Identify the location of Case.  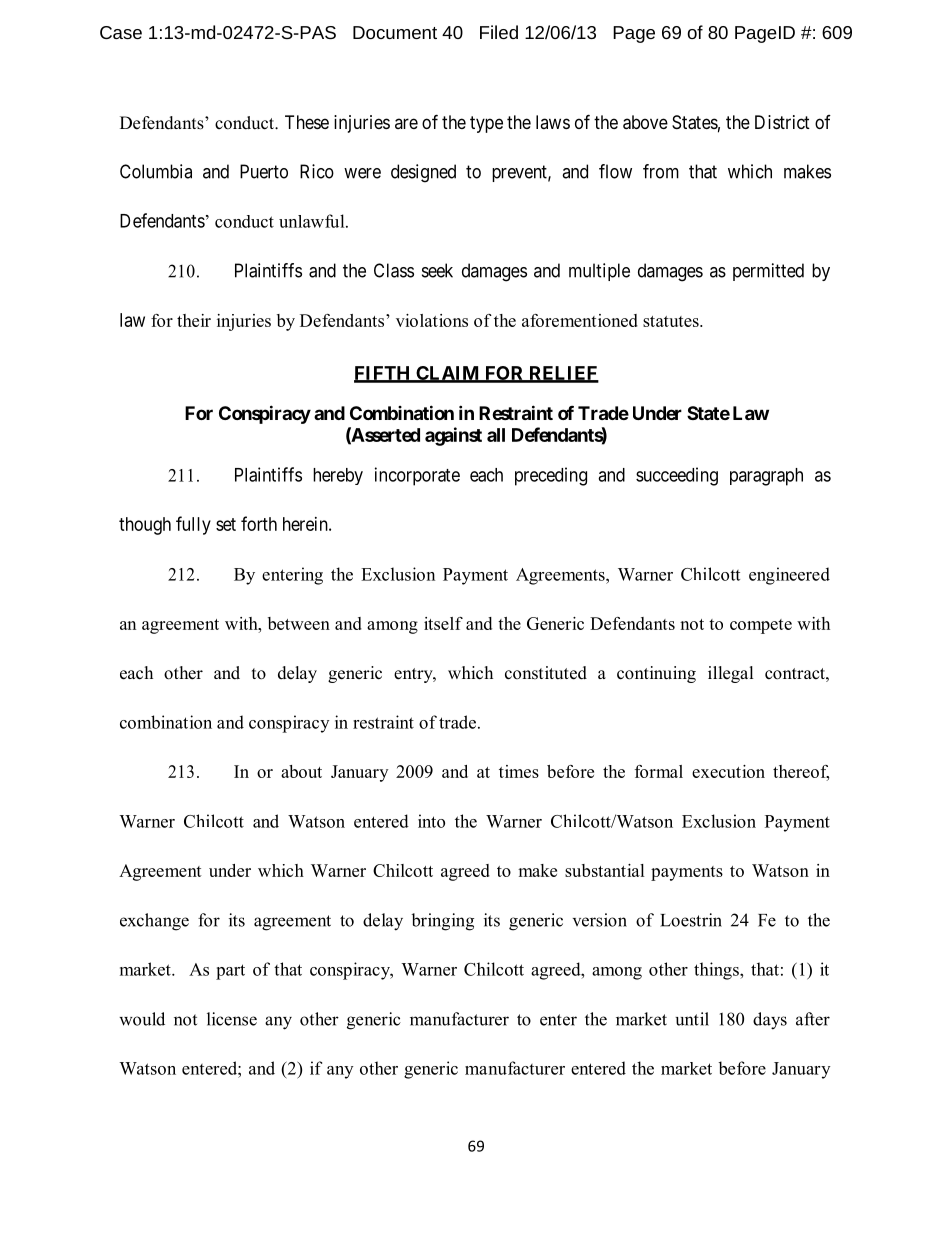
(121, 32).
